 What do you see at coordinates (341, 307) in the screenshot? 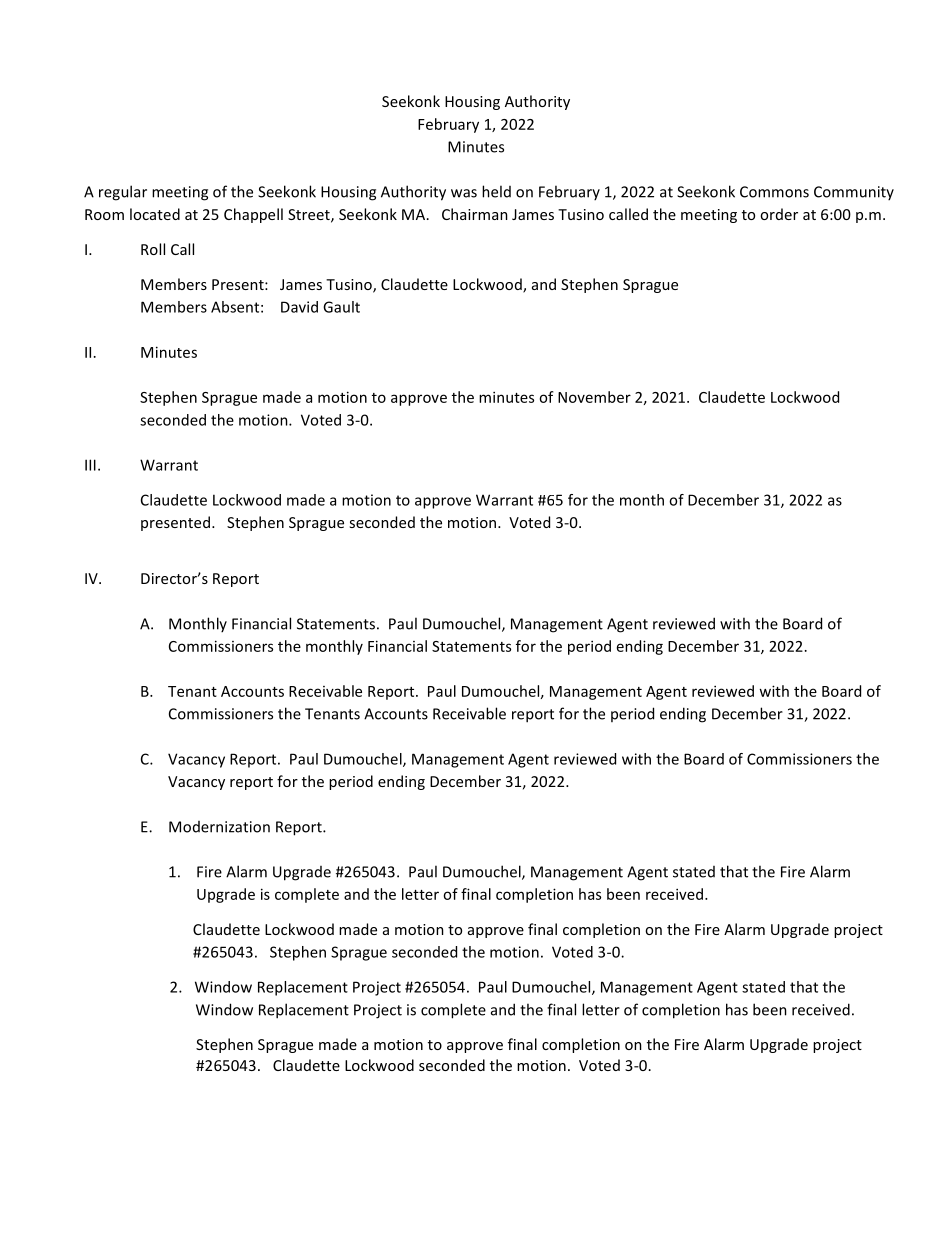
I see `Gault` at bounding box center [341, 307].
